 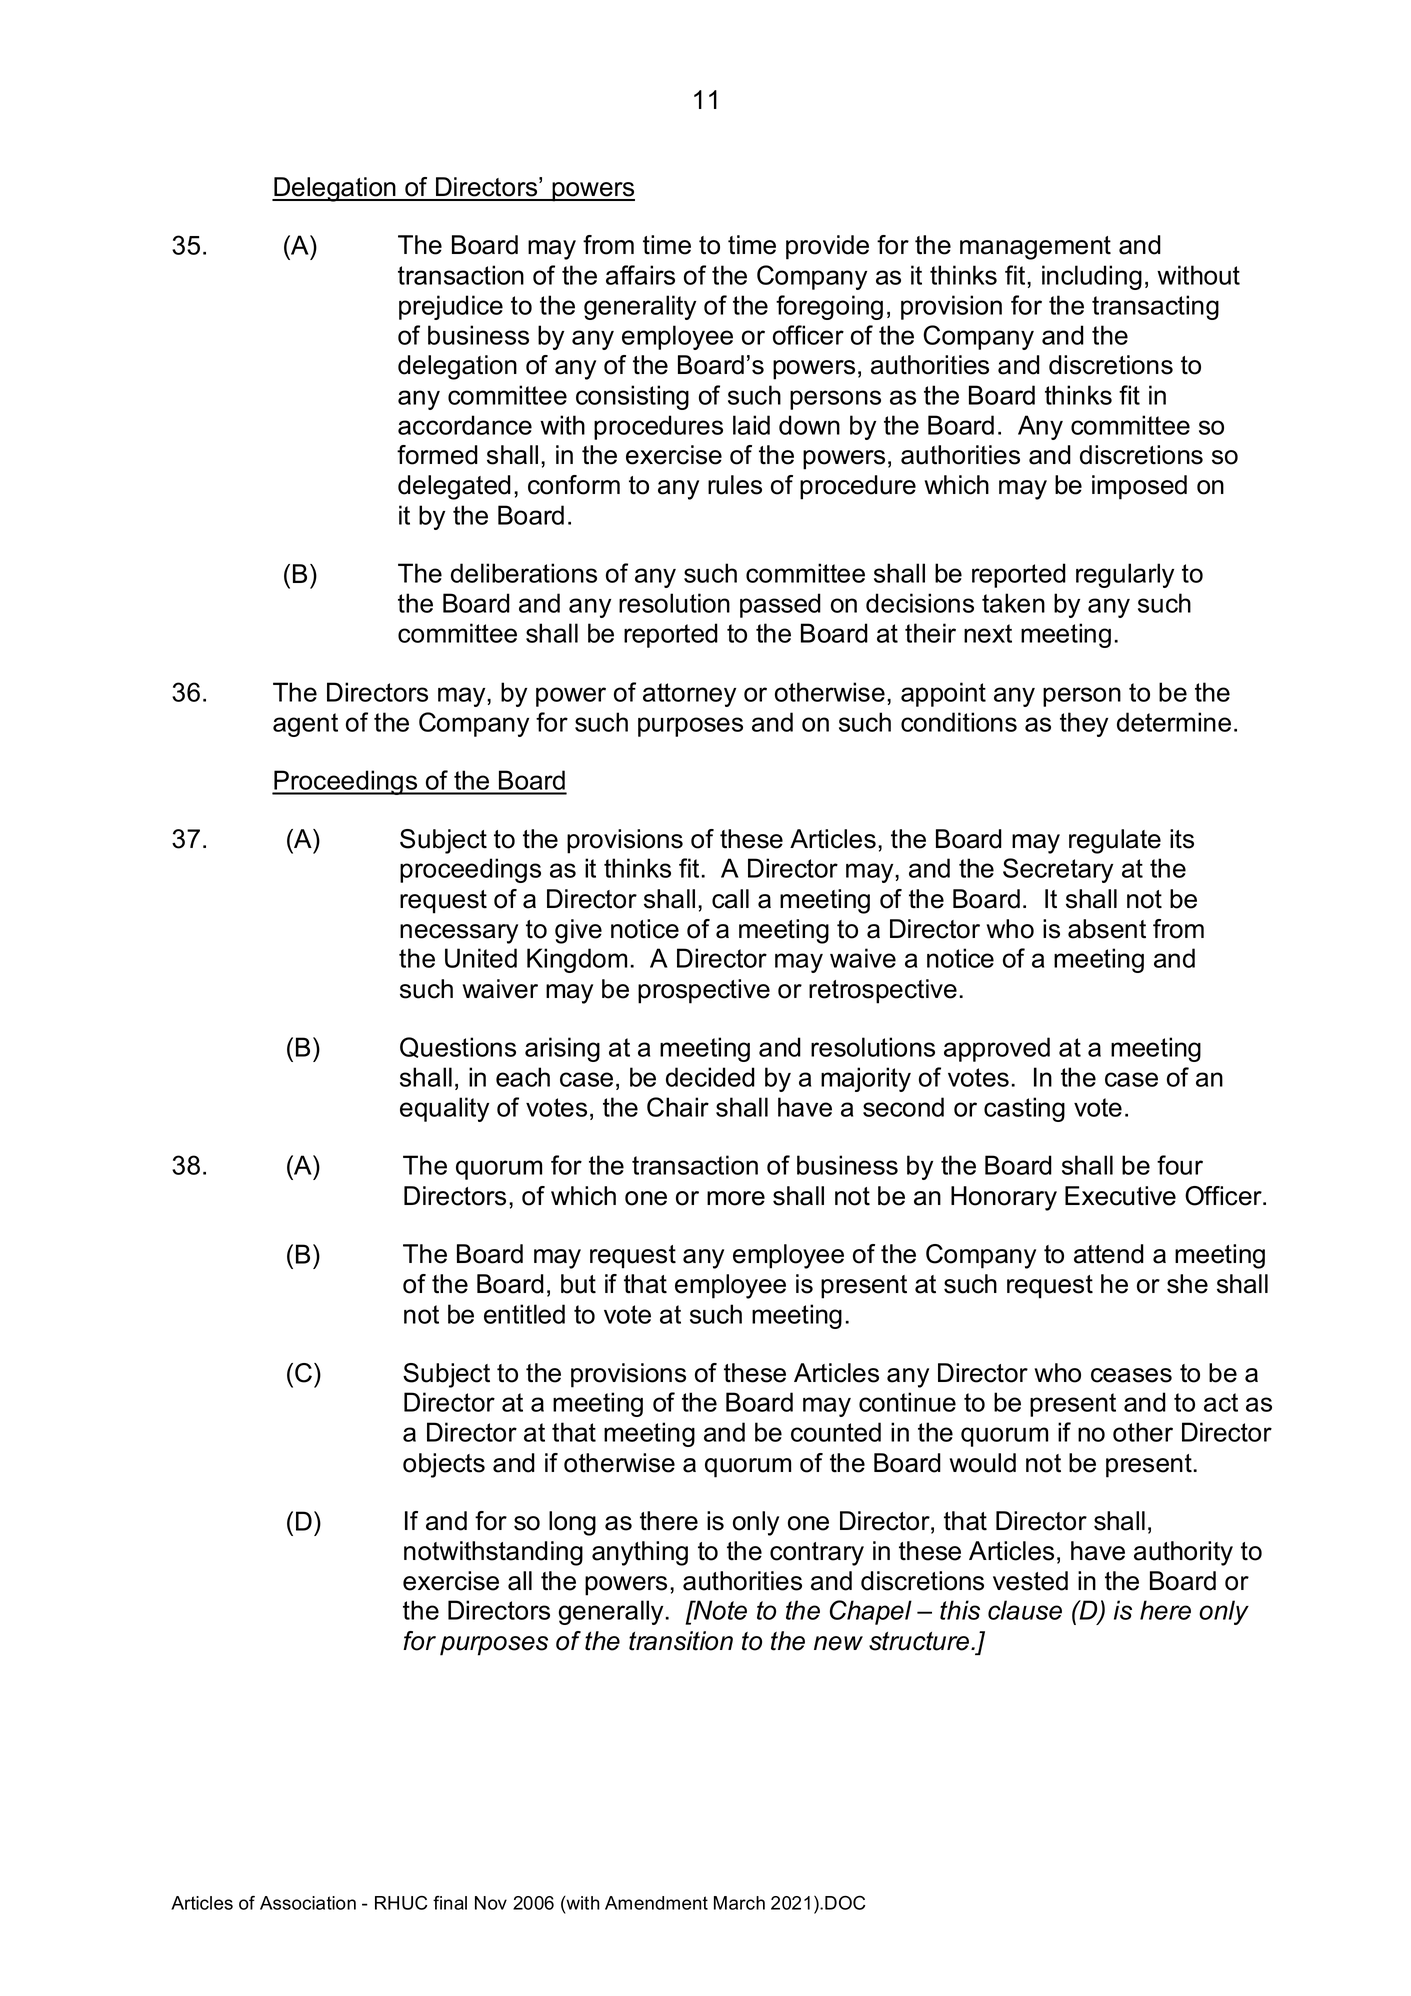 I want to click on including, so click(x=1092, y=277).
